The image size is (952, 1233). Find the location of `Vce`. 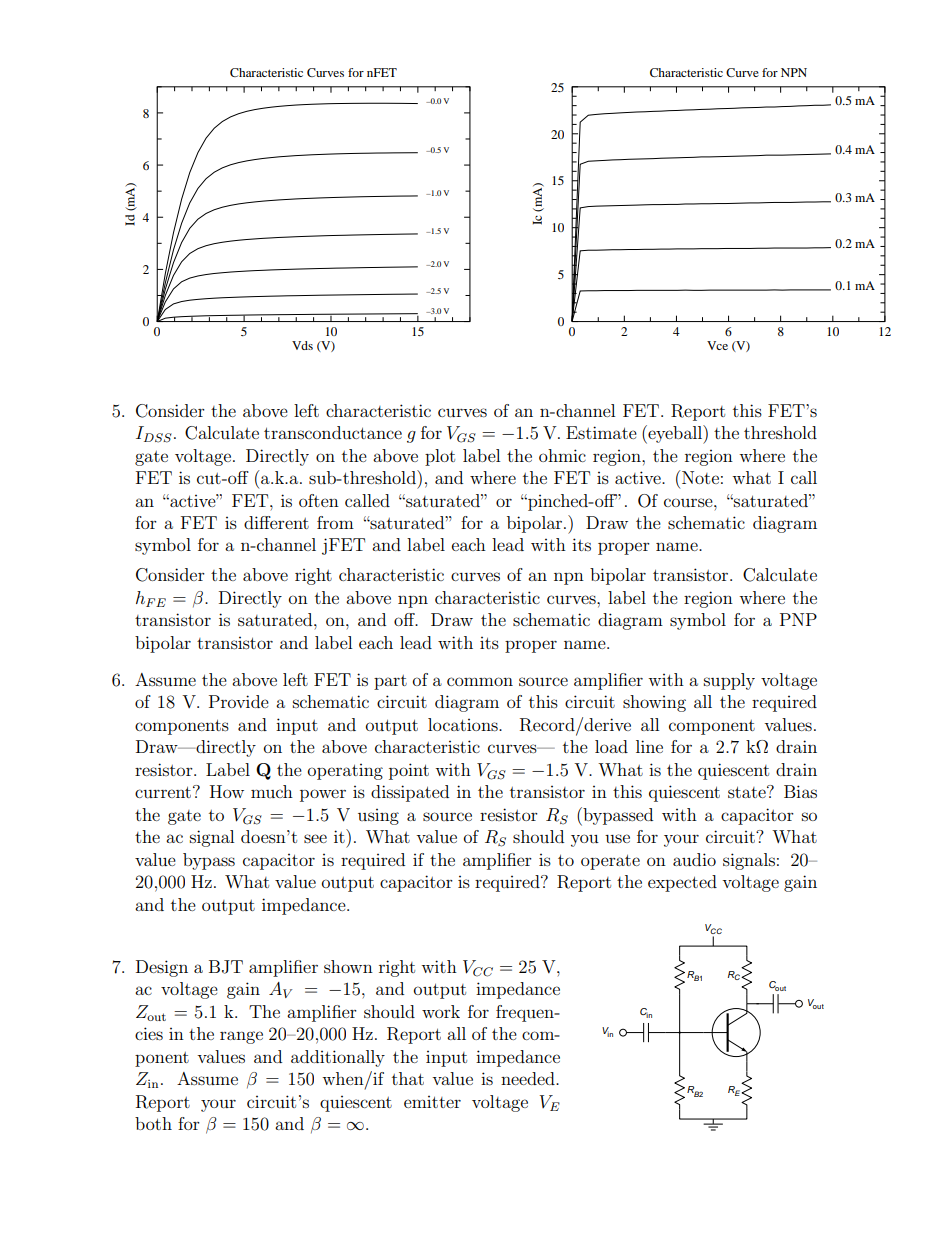

Vce is located at coordinates (717, 345).
